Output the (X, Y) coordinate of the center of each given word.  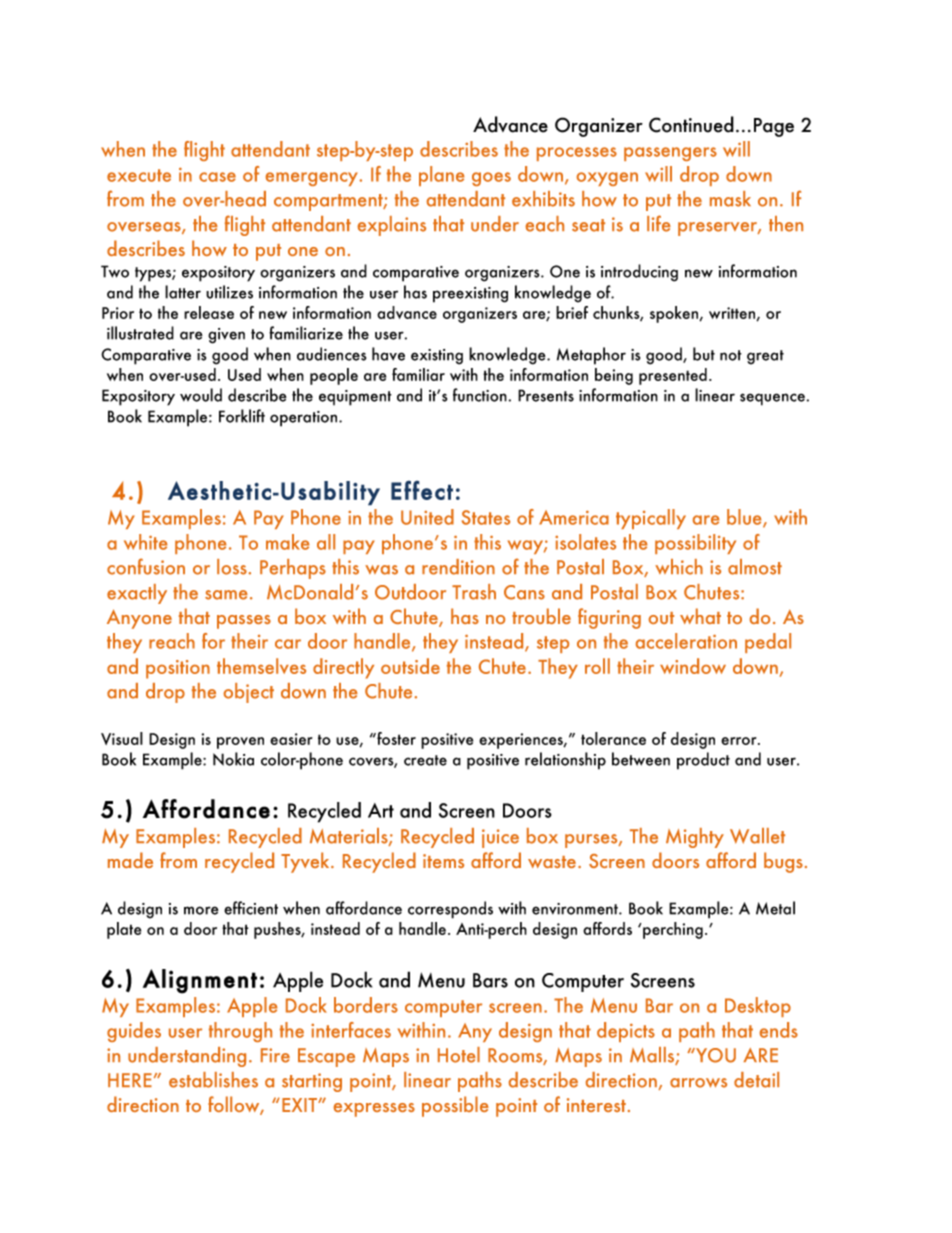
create (425, 760)
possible (455, 1106)
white (145, 542)
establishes (213, 1080)
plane (441, 176)
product (703, 761)
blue (745, 518)
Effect (422, 490)
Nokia (233, 759)
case (217, 177)
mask (730, 199)
